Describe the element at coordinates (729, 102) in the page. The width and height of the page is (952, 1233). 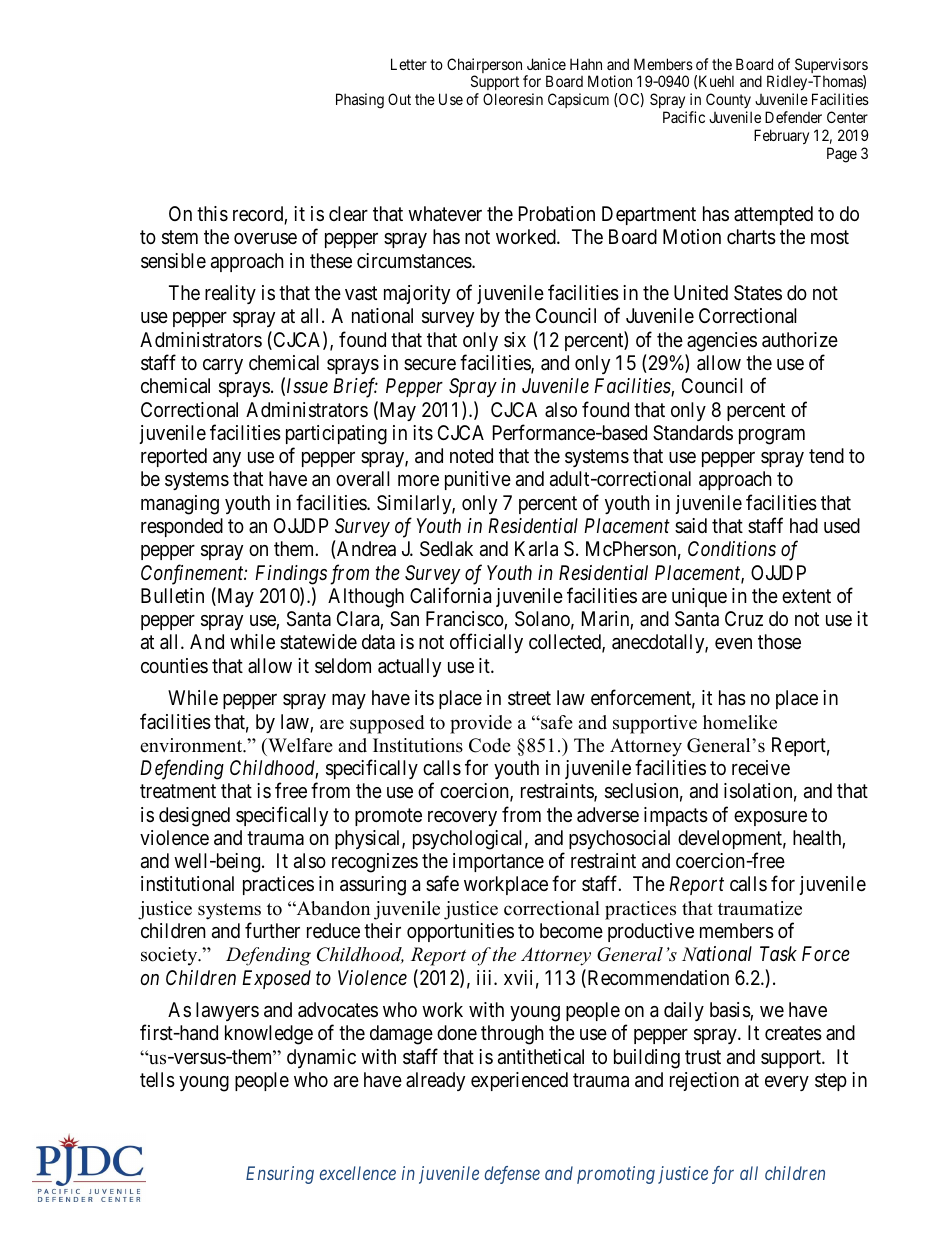
I see `County` at that location.
